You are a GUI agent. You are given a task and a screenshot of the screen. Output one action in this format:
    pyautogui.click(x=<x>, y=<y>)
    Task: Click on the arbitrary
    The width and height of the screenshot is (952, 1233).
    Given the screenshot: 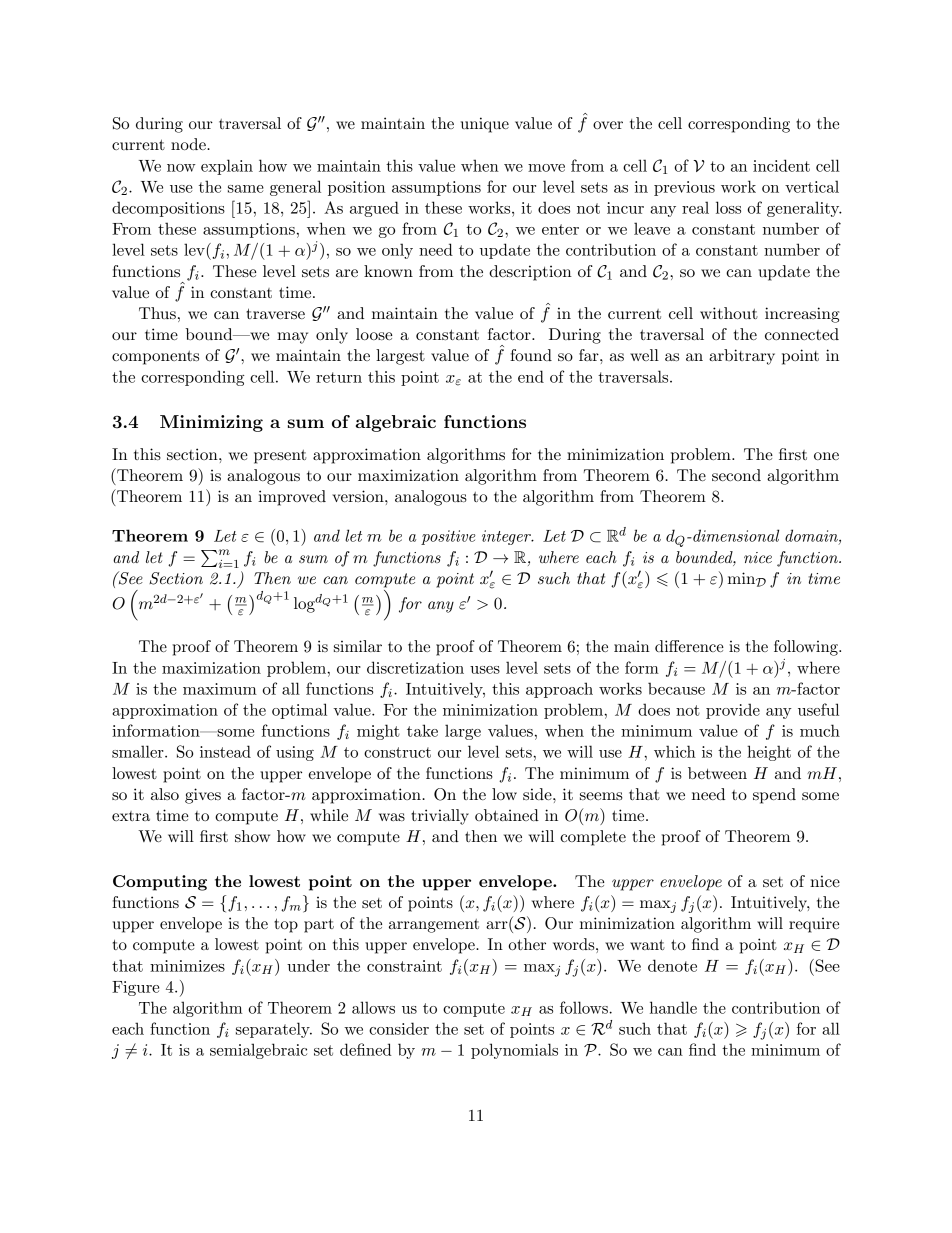 What is the action you would take?
    pyautogui.click(x=742, y=357)
